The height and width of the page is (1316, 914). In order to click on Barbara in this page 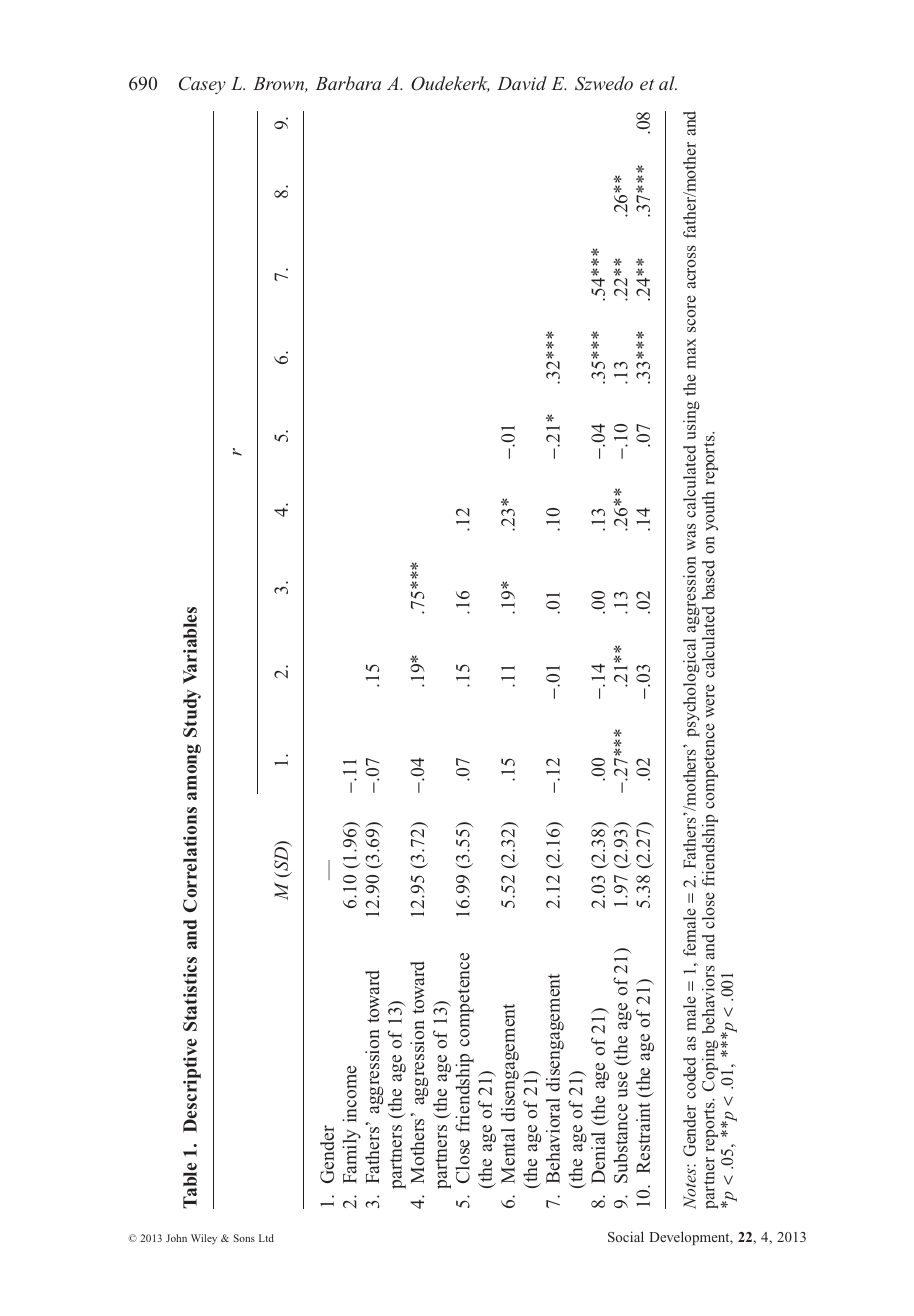, I will do `click(348, 83)`.
